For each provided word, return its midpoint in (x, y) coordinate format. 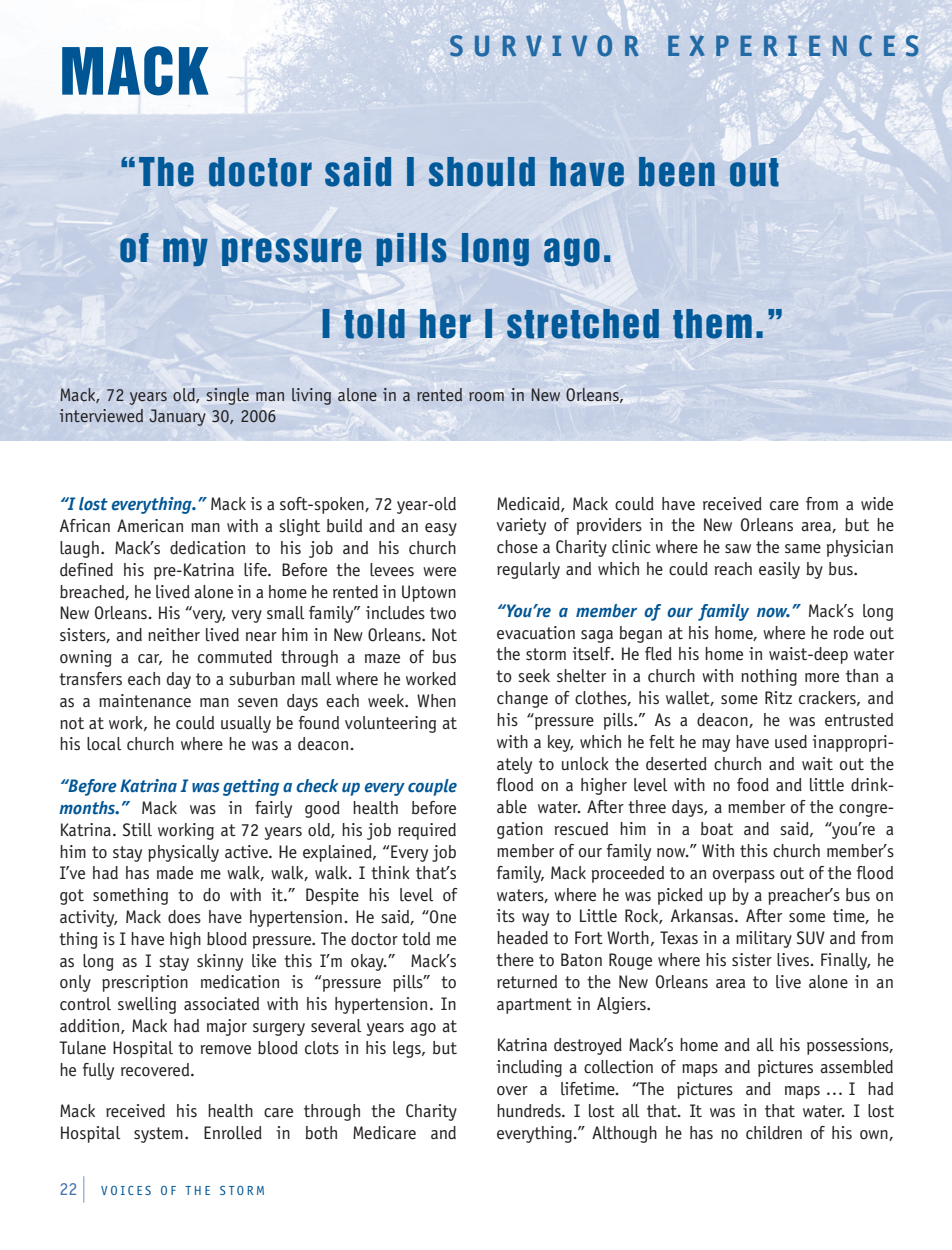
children (774, 1133)
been (677, 172)
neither (174, 635)
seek (534, 676)
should (482, 172)
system (158, 1135)
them (712, 324)
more (822, 678)
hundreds (530, 1111)
